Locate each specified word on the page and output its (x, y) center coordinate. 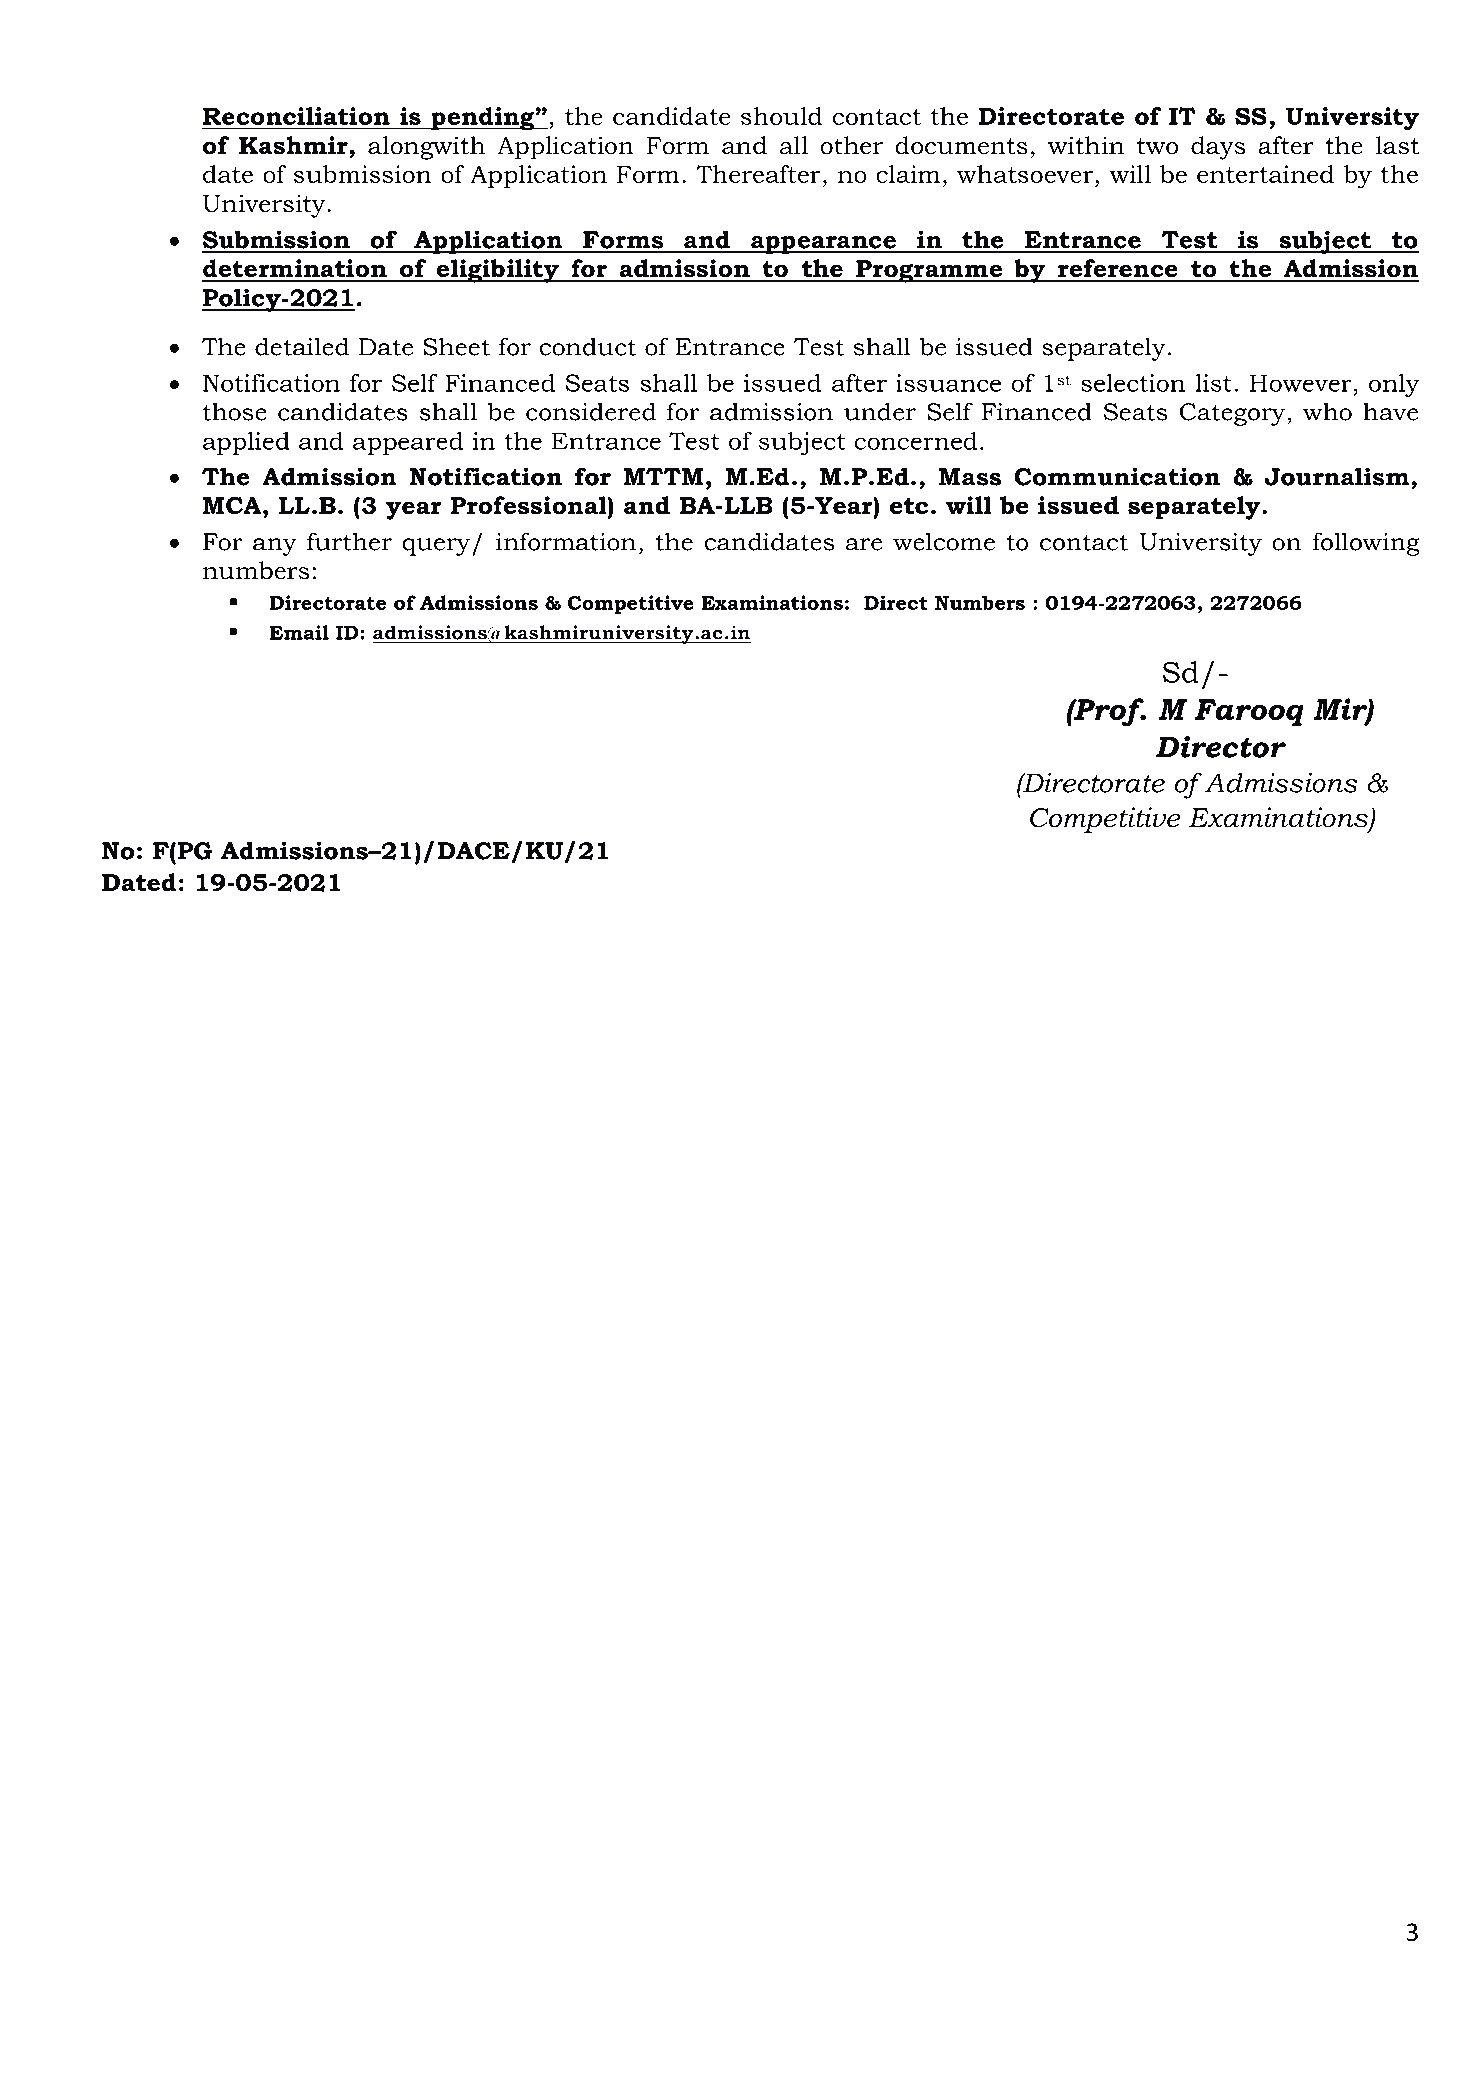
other (851, 145)
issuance (948, 383)
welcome (944, 541)
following (1366, 544)
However (1301, 383)
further (349, 541)
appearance (823, 245)
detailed (302, 346)
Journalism (1338, 476)
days (1218, 148)
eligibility (497, 271)
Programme (929, 271)
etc (909, 506)
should (781, 116)
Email (299, 632)
